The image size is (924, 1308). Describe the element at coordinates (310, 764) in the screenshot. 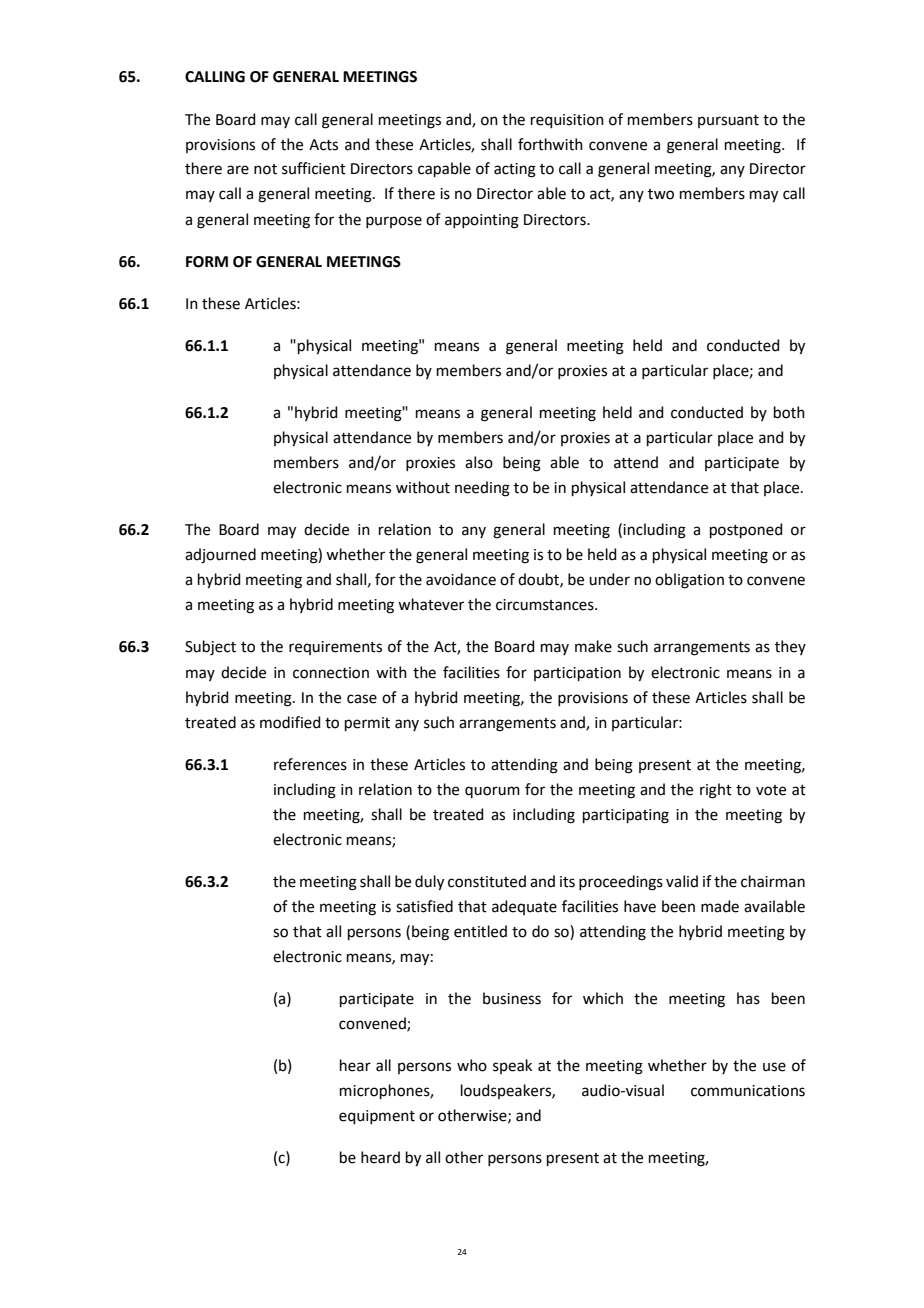

I see `references` at that location.
